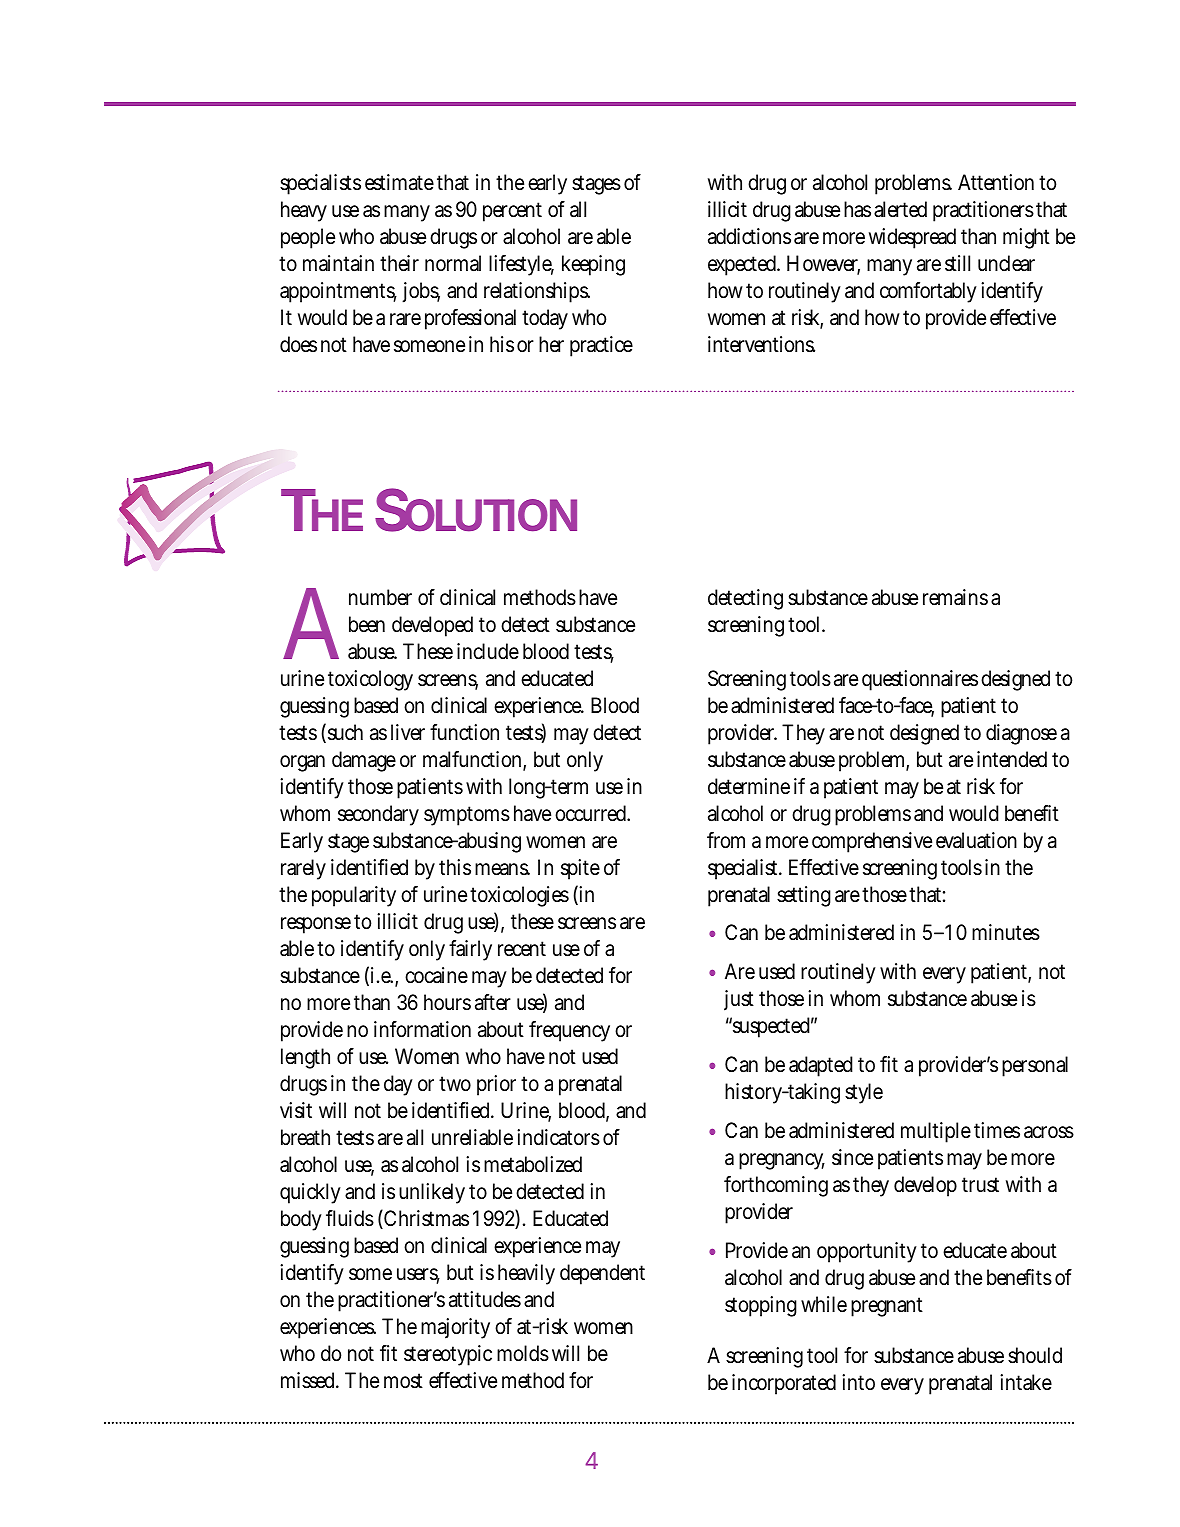 The height and width of the screenshot is (1527, 1180). Describe the element at coordinates (364, 761) in the screenshot. I see `damage` at that location.
